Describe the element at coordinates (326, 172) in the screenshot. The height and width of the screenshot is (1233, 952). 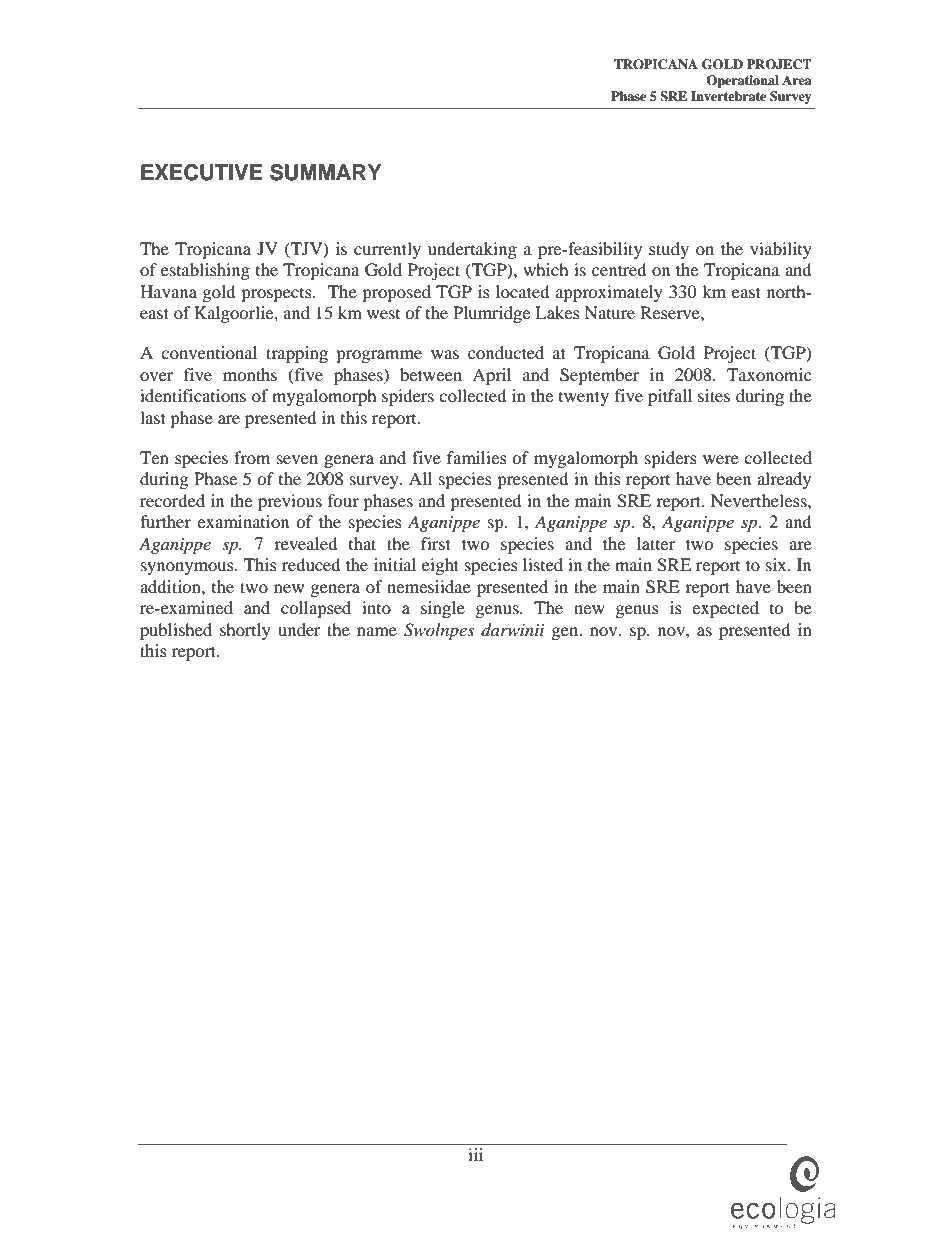
I see `SUMMARY` at that location.
